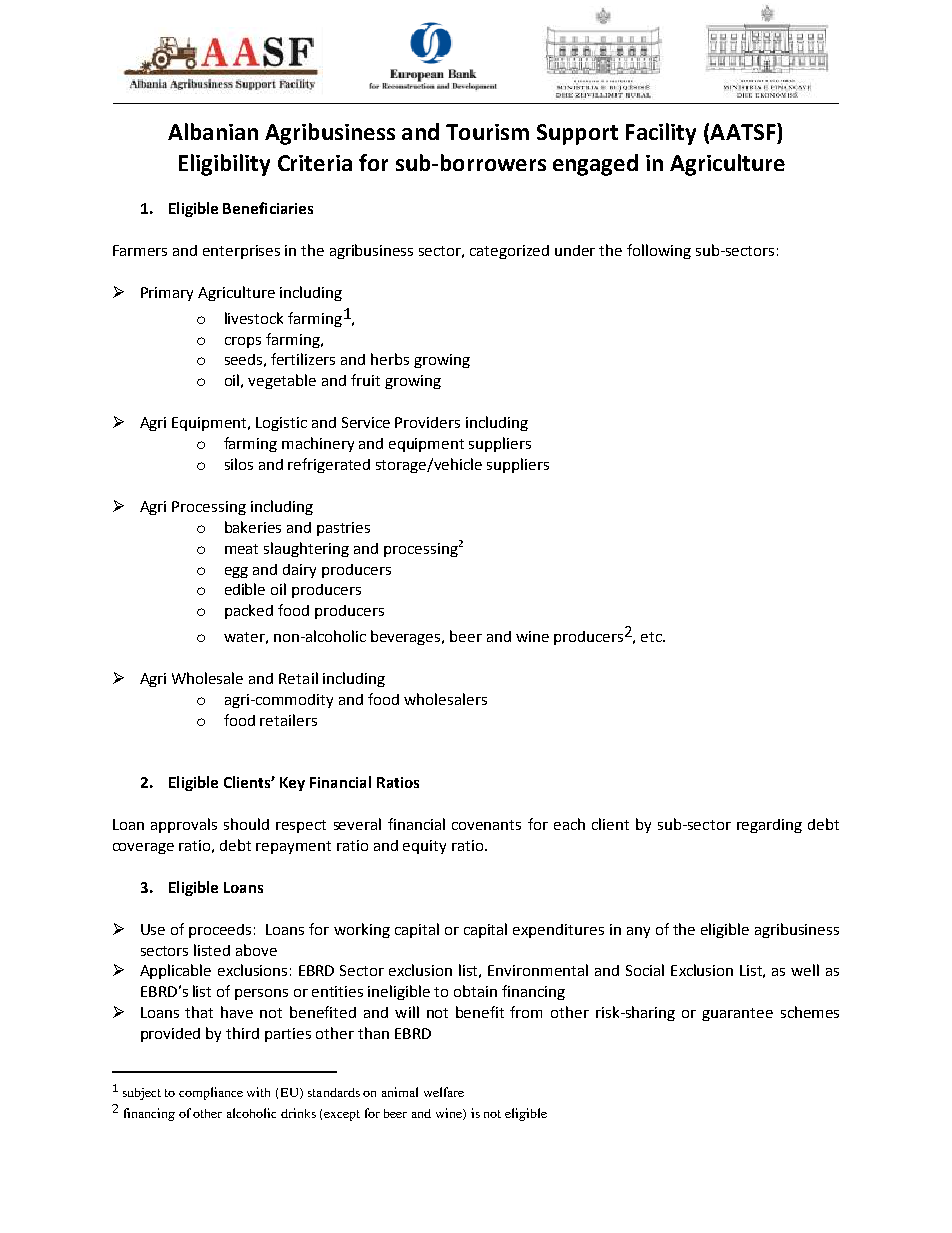  I want to click on Tourism, so click(487, 132).
